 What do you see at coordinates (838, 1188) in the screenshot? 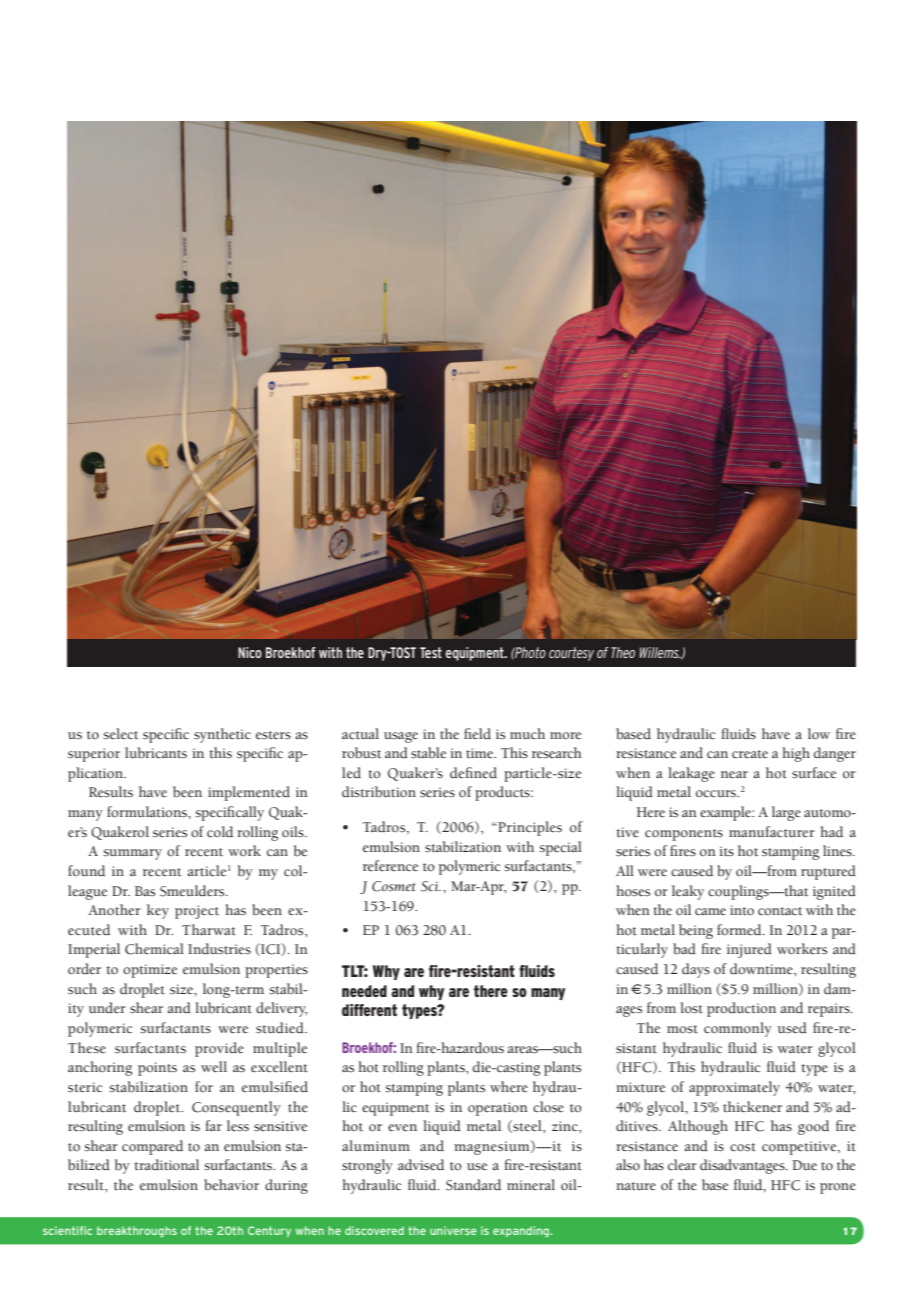
I see `prone` at bounding box center [838, 1188].
